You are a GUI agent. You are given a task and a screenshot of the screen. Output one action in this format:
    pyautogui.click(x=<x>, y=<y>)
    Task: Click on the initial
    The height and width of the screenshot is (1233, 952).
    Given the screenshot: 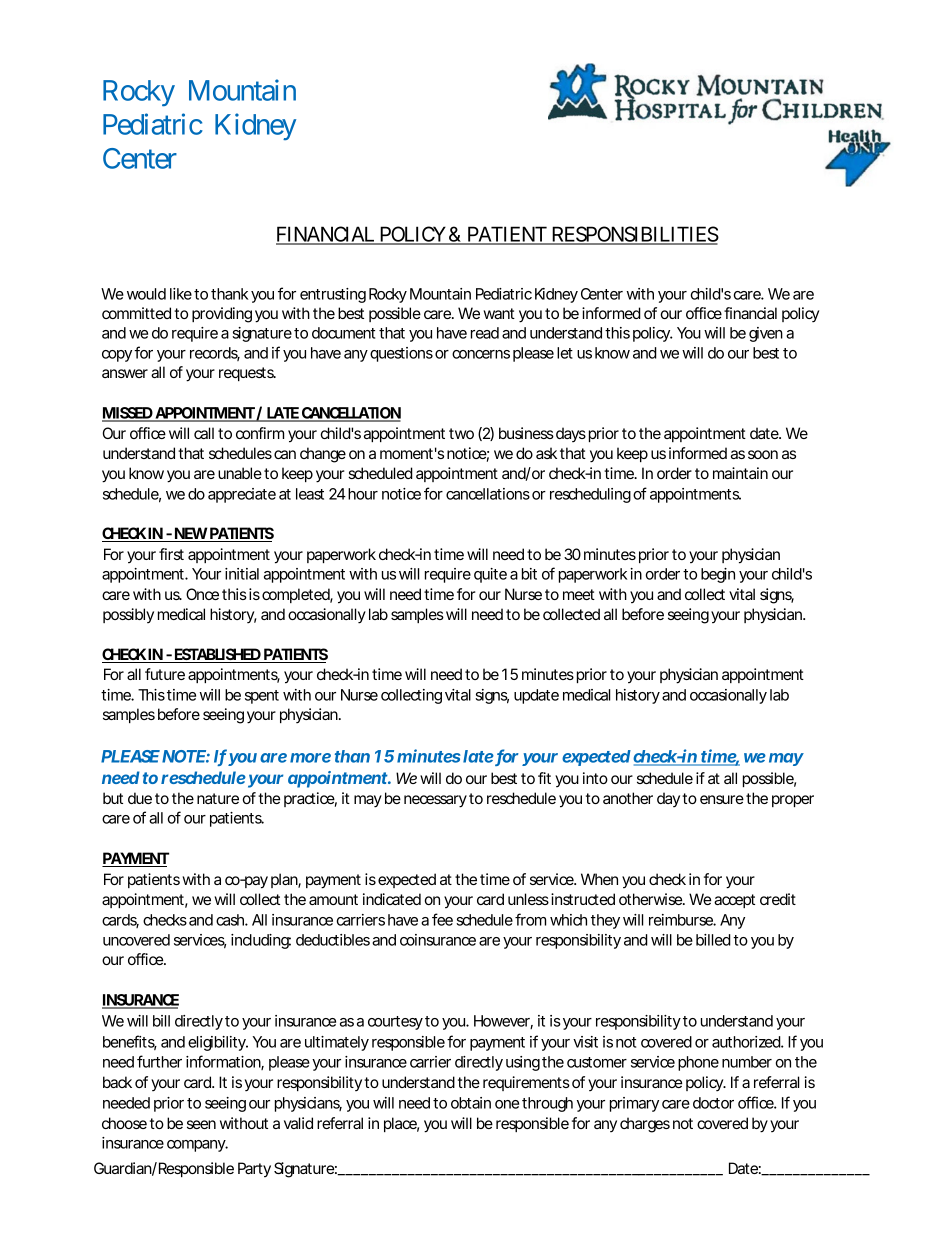 What is the action you would take?
    pyautogui.click(x=242, y=574)
